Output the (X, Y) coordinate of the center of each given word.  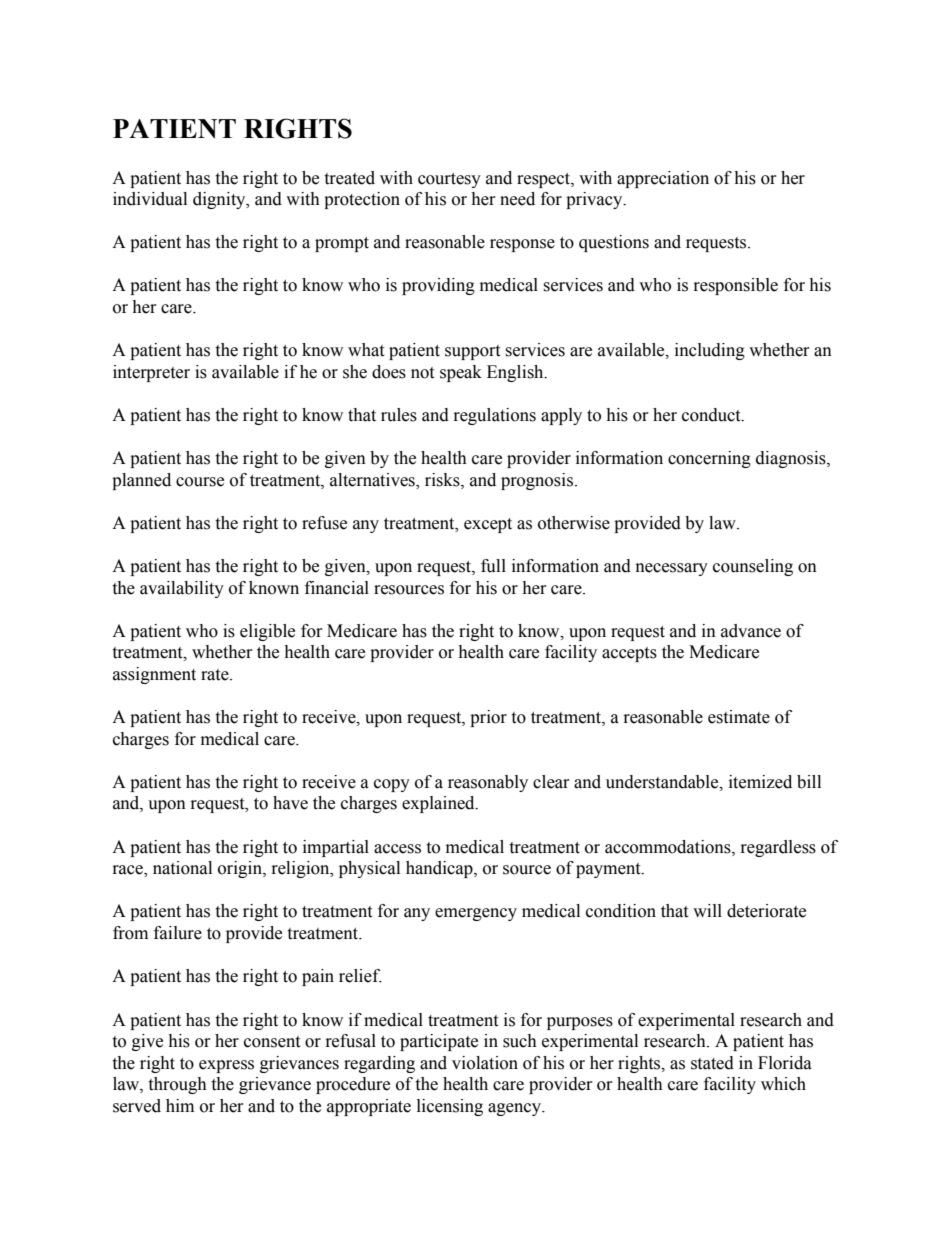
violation (485, 1063)
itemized (760, 782)
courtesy (449, 180)
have (290, 803)
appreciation (663, 179)
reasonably (488, 783)
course (200, 482)
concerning (709, 459)
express (226, 1066)
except (488, 525)
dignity (220, 200)
